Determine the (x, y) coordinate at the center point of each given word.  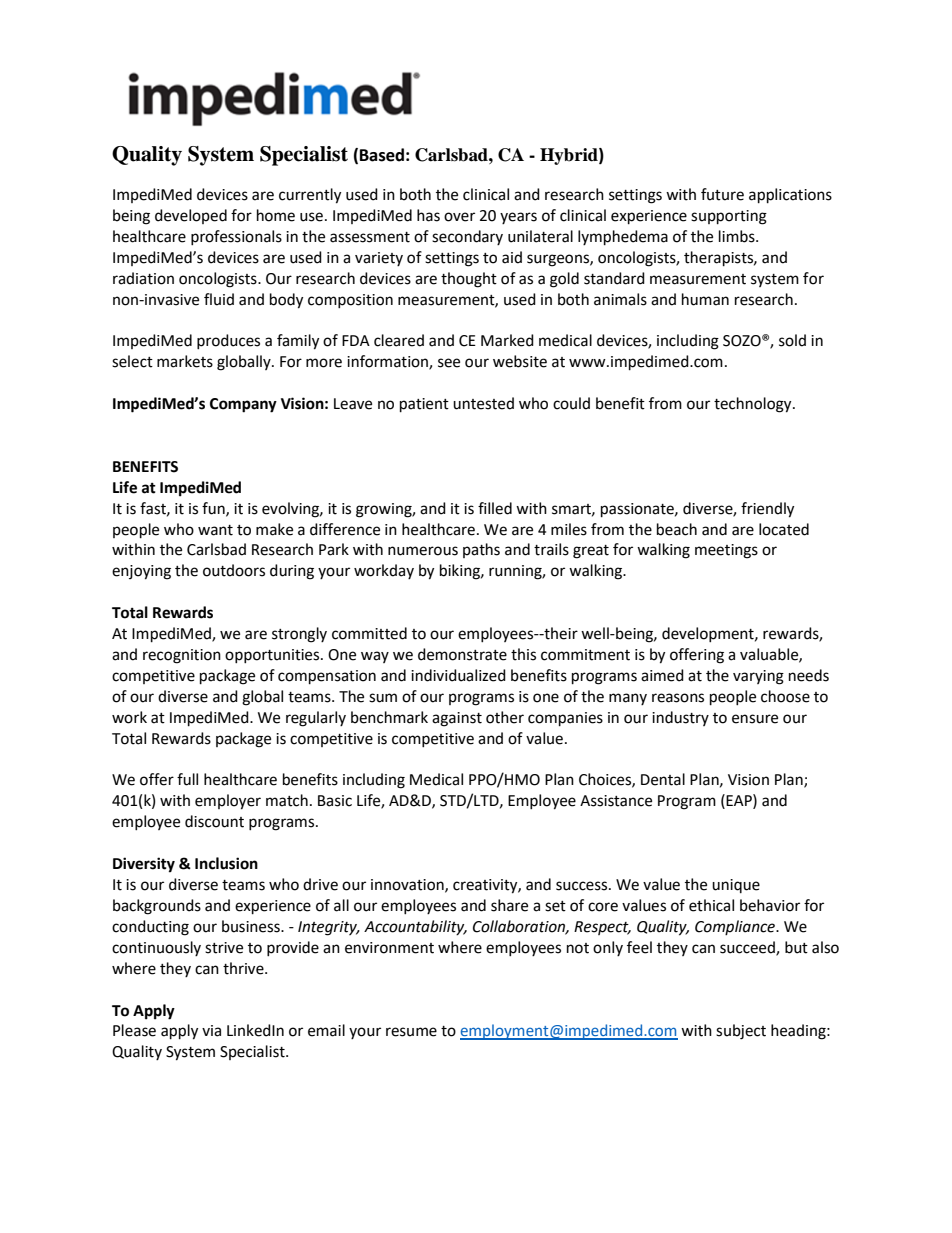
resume (411, 1032)
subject (741, 1032)
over (459, 217)
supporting (729, 217)
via (211, 1031)
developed (191, 216)
